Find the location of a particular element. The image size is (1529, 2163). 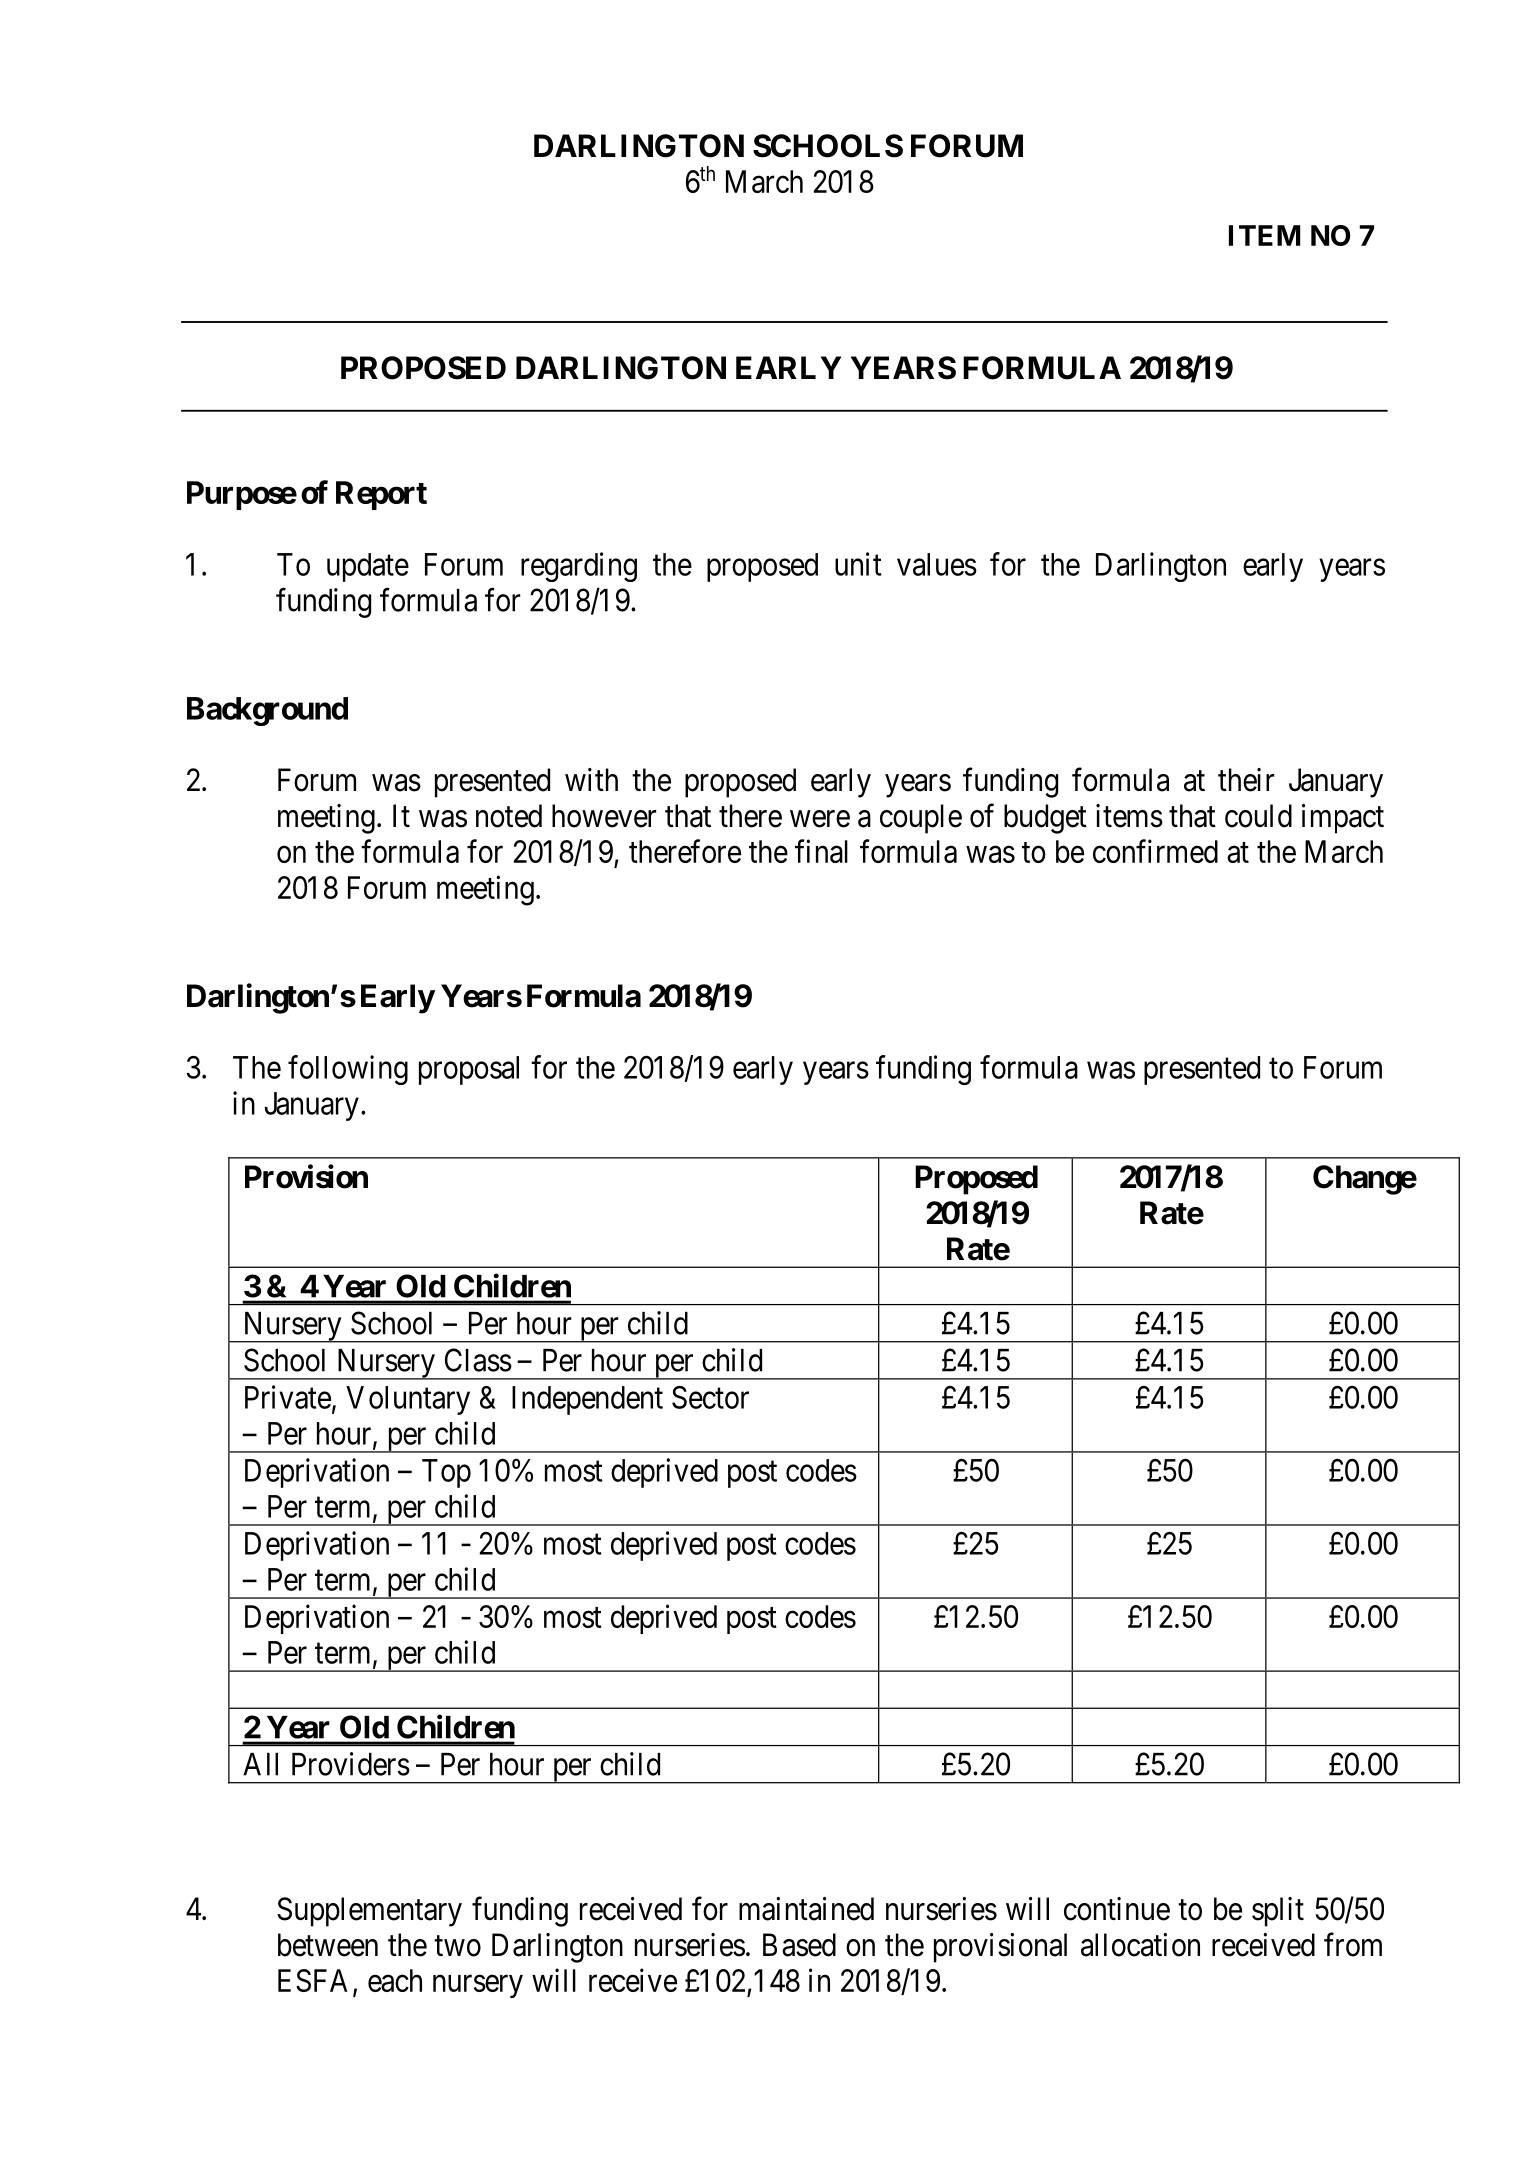

Sector is located at coordinates (710, 1397).
